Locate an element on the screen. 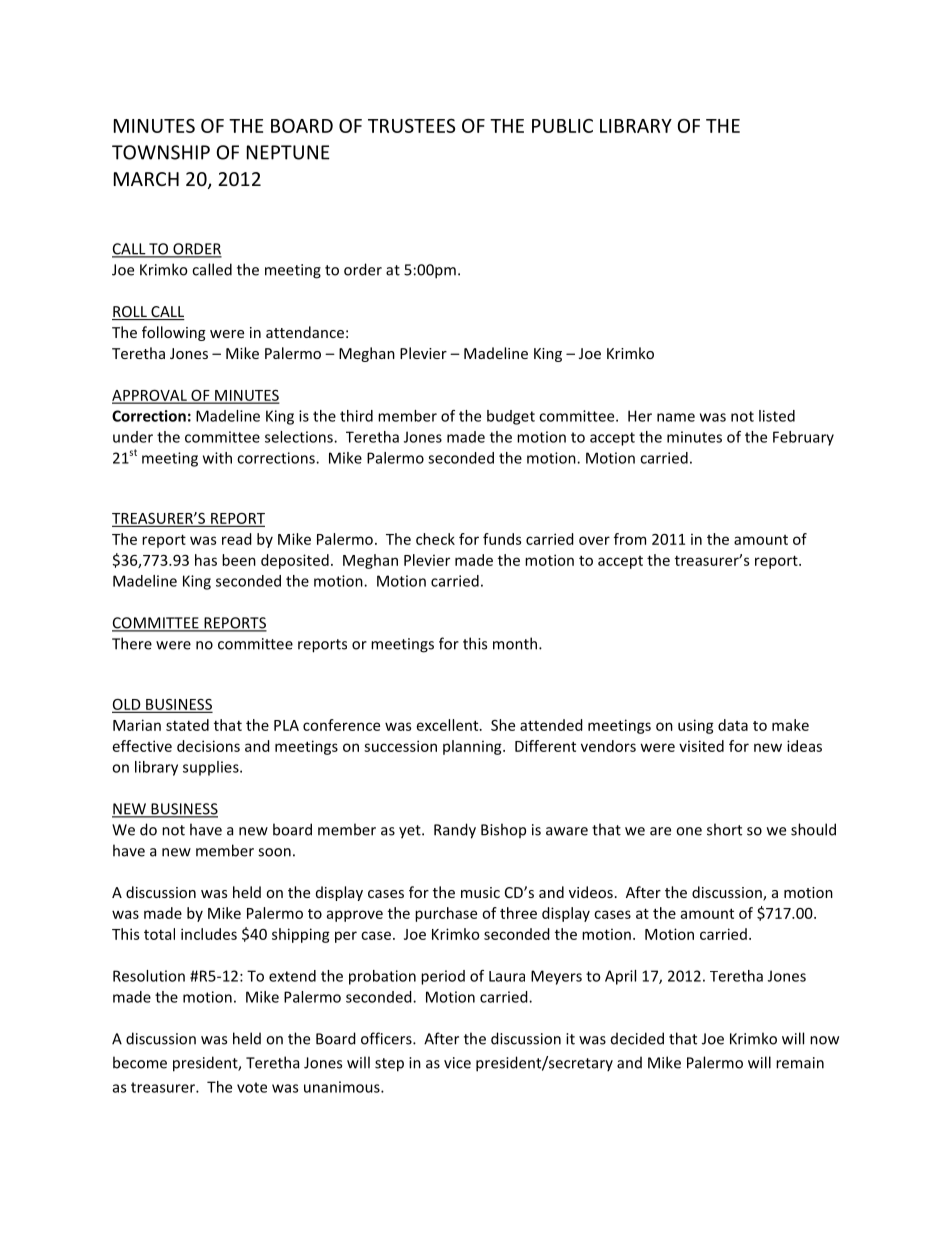  month is located at coordinates (515, 643).
